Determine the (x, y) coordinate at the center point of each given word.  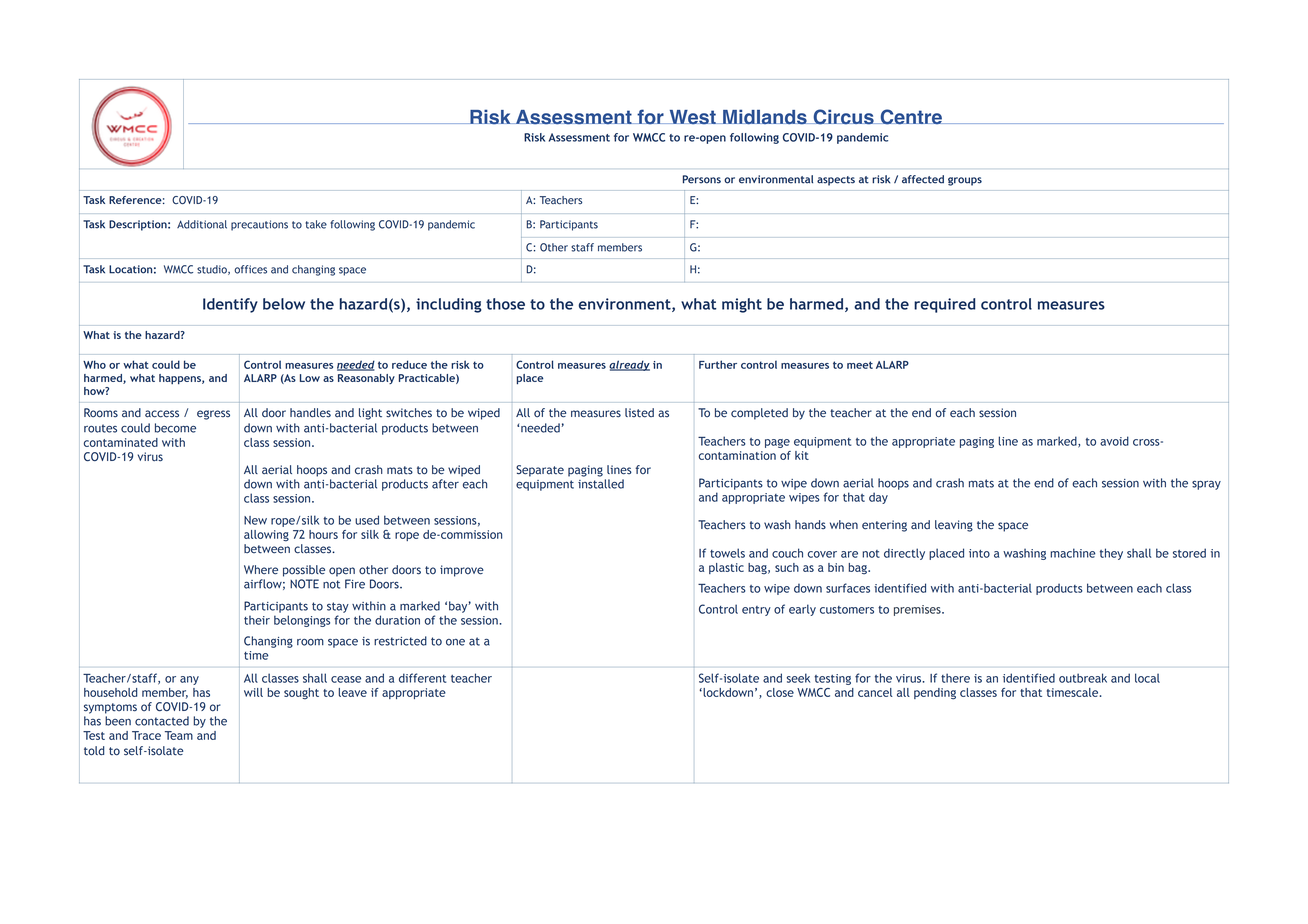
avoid (1114, 441)
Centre (911, 117)
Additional (202, 224)
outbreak (1083, 678)
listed (639, 413)
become (175, 428)
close (780, 692)
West (692, 117)
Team (179, 735)
